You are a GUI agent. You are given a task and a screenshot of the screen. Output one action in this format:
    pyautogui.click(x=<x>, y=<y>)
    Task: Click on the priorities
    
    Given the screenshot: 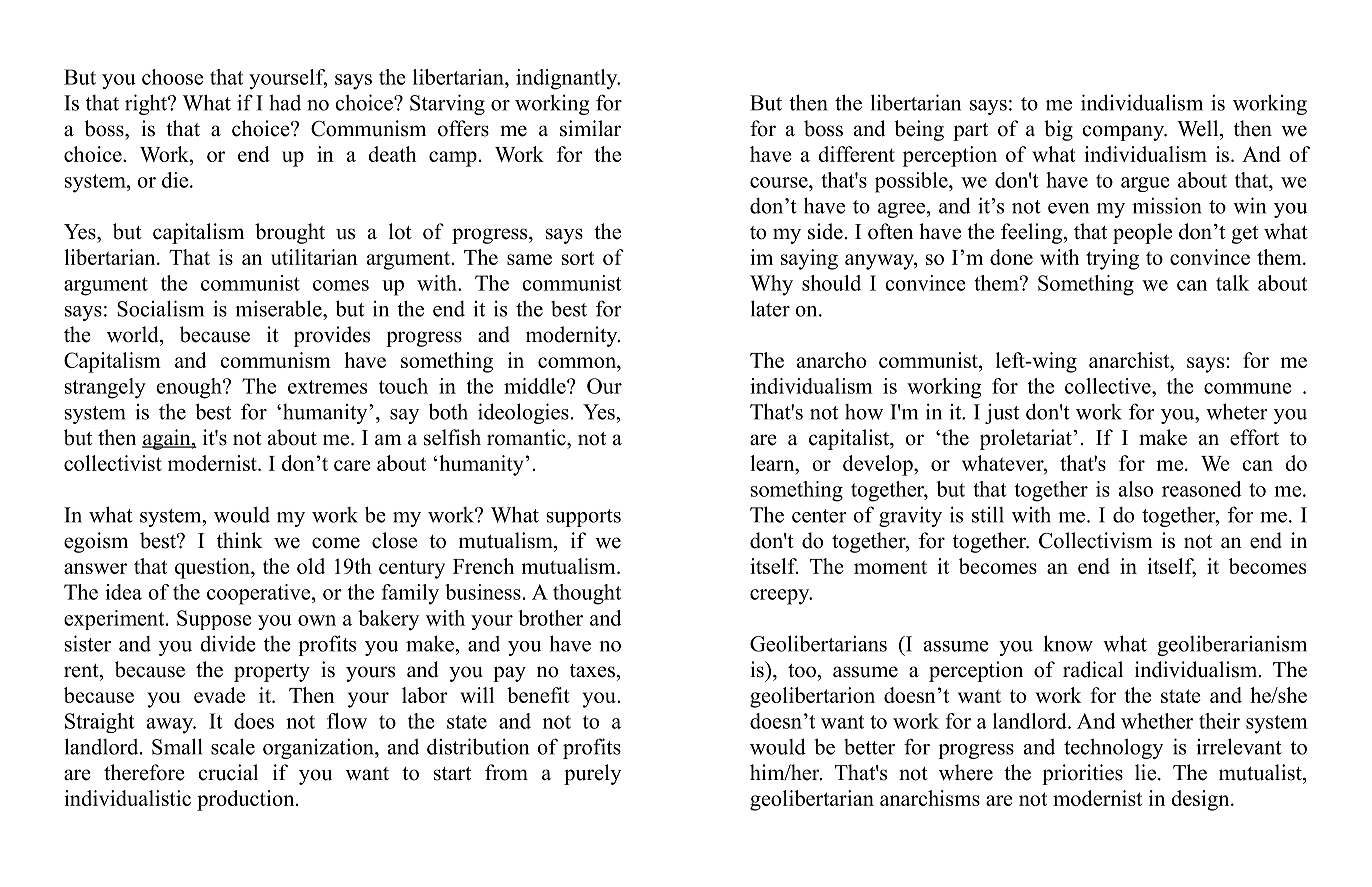 What is the action you would take?
    pyautogui.click(x=1082, y=774)
